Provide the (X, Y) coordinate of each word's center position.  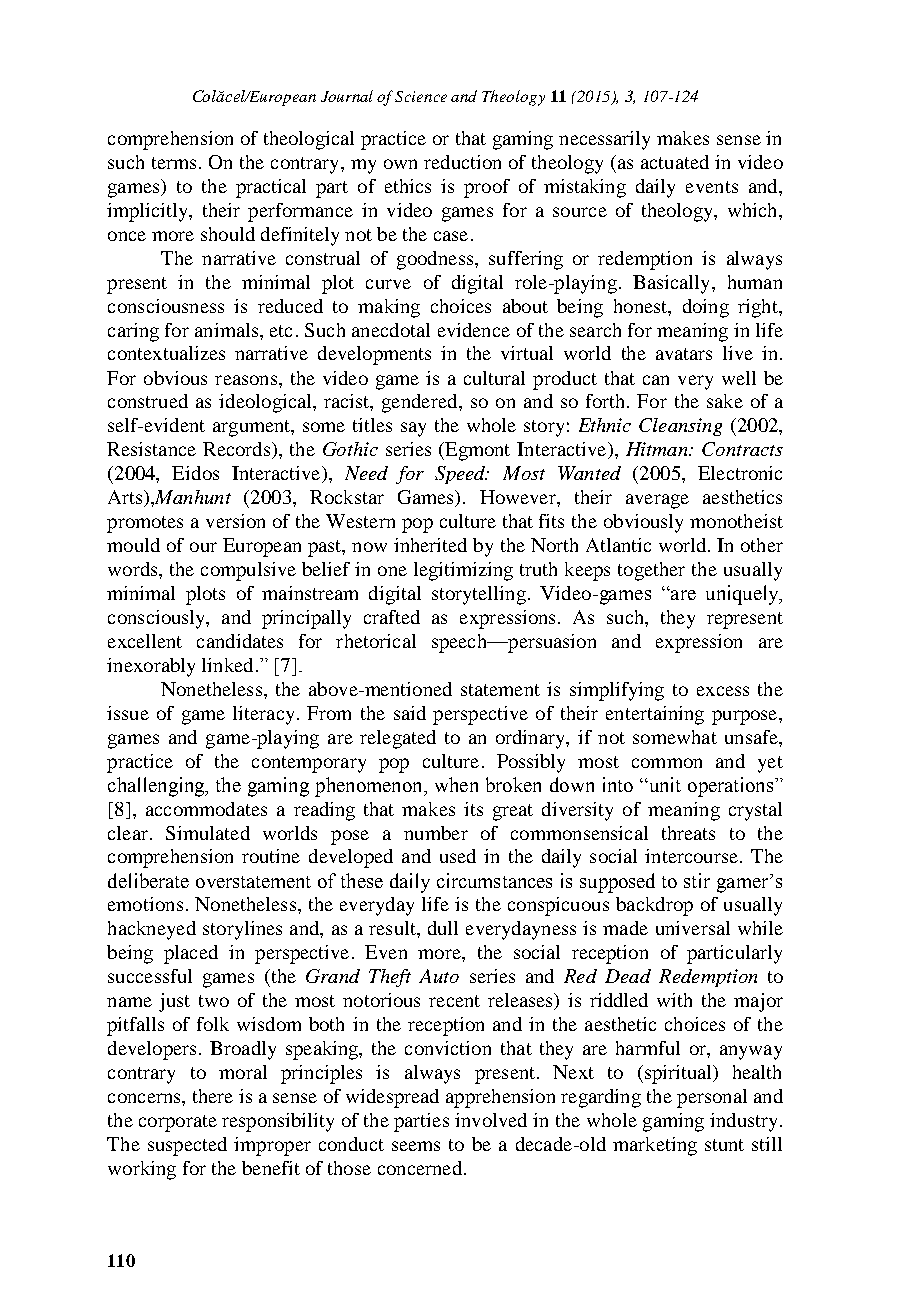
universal (693, 928)
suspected (187, 1146)
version (235, 521)
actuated (675, 162)
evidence (474, 330)
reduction (462, 162)
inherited (430, 545)
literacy (263, 715)
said (410, 713)
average (657, 501)
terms (174, 163)
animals (228, 330)
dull (443, 928)
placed (191, 954)
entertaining (655, 715)
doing (706, 308)
